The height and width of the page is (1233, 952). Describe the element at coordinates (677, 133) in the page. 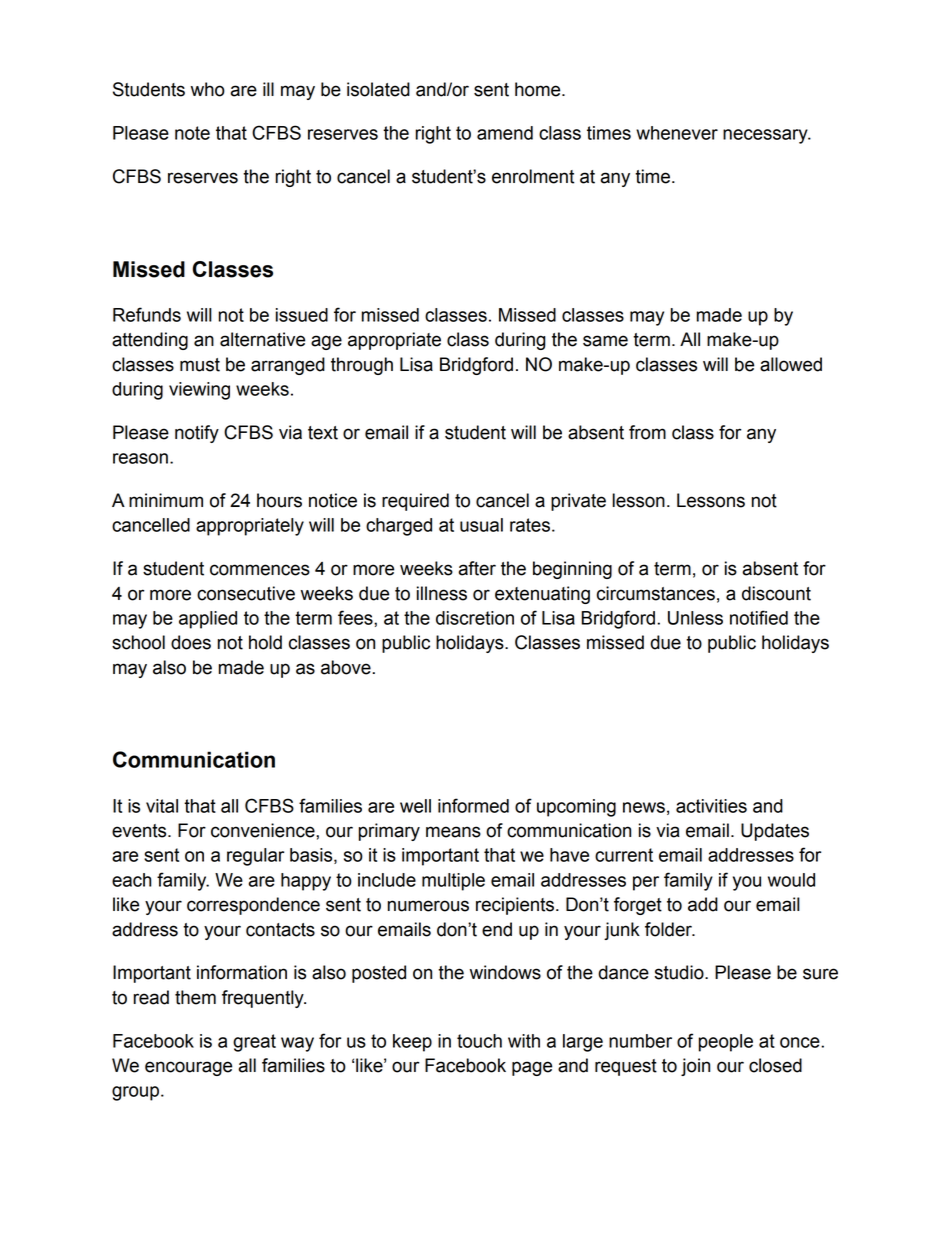

I see `whenever` at that location.
